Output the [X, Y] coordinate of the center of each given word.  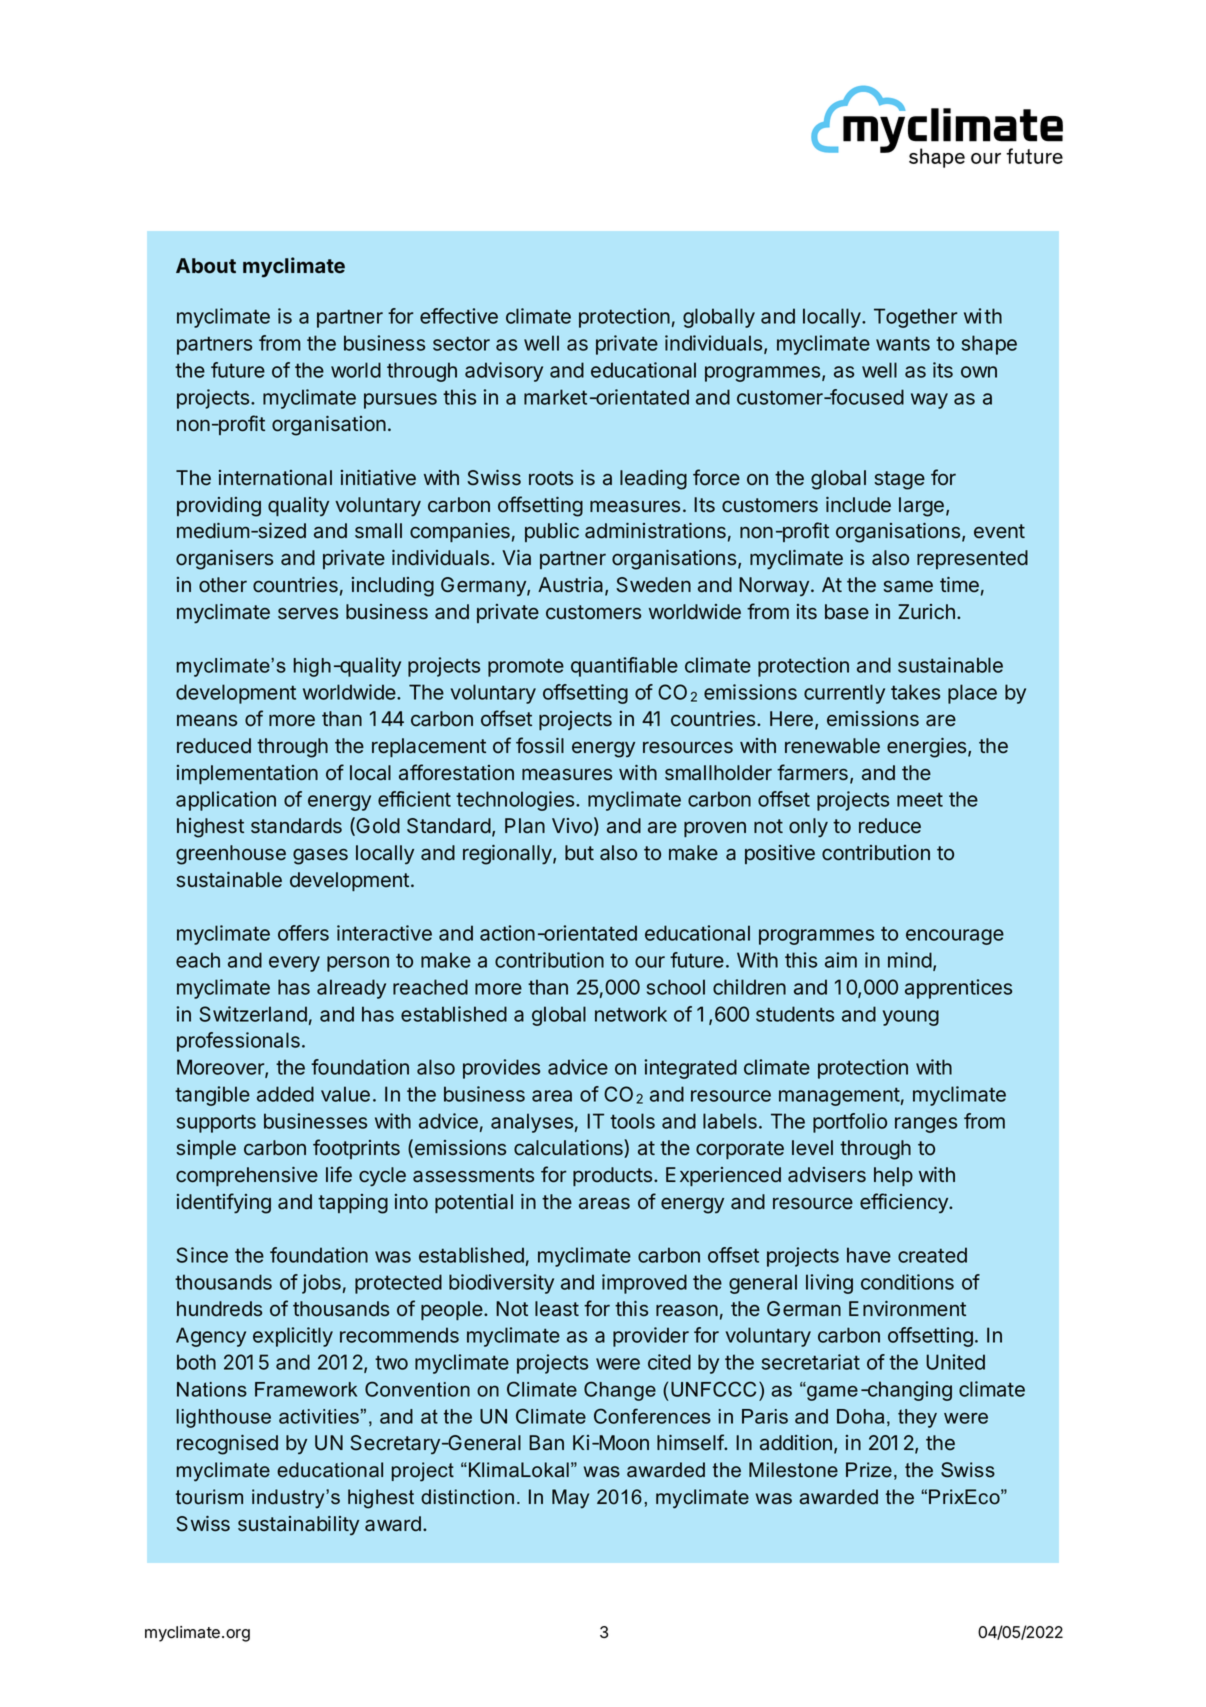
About [206, 266]
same [908, 586]
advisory [504, 372]
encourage [955, 937]
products [612, 1176]
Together [915, 318]
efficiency [905, 1203]
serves [308, 614]
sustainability [298, 1525]
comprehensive [247, 1176]
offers [303, 933]
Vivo [572, 826]
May [570, 1499]
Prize [869, 1470]
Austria [572, 586]
